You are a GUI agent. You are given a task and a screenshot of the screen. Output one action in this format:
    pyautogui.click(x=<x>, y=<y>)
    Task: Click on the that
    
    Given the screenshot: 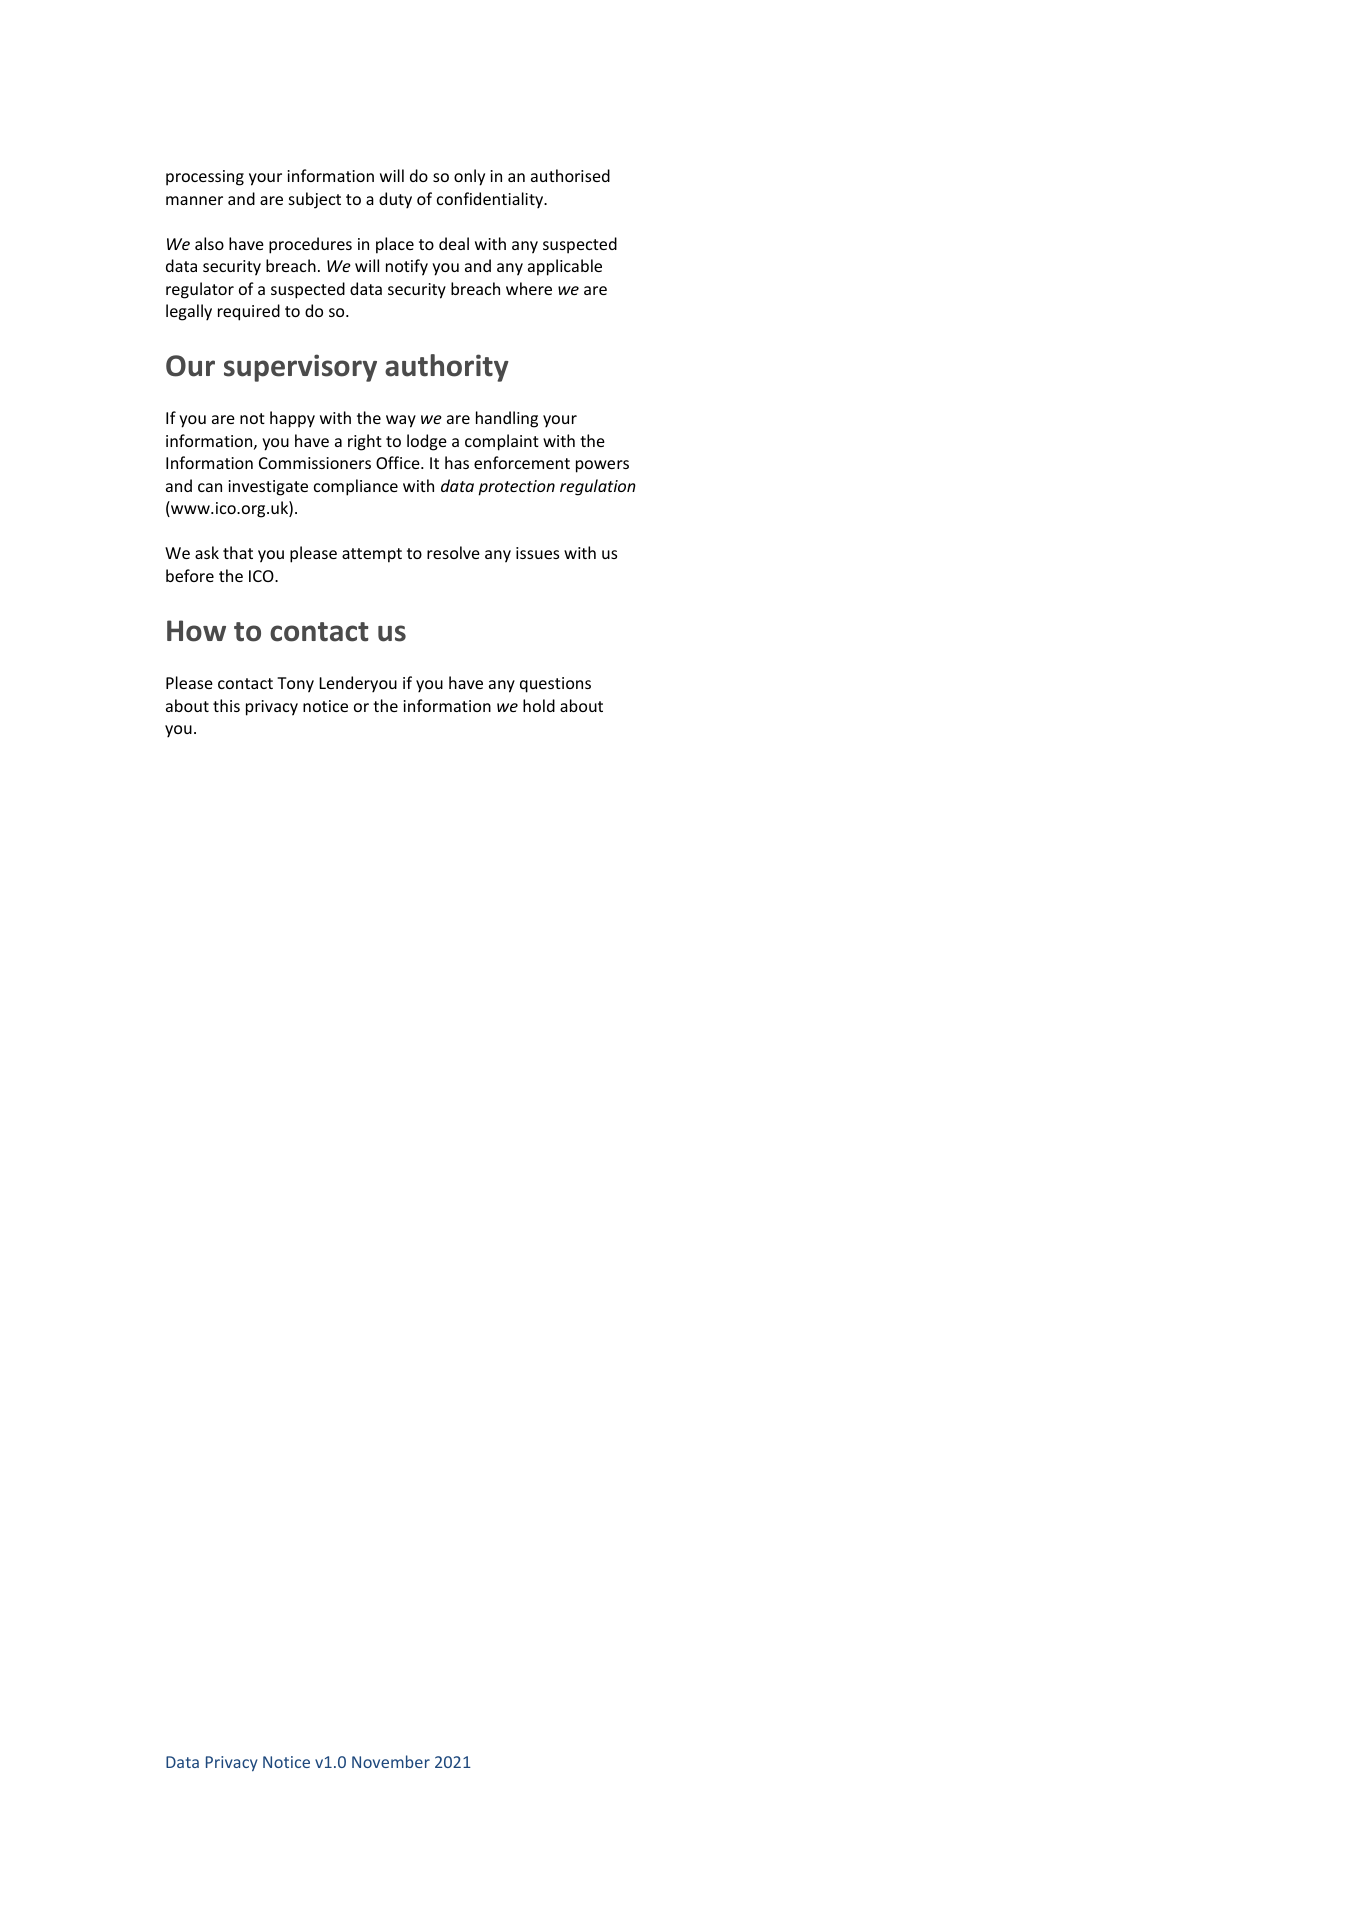 What is the action you would take?
    pyautogui.click(x=238, y=552)
